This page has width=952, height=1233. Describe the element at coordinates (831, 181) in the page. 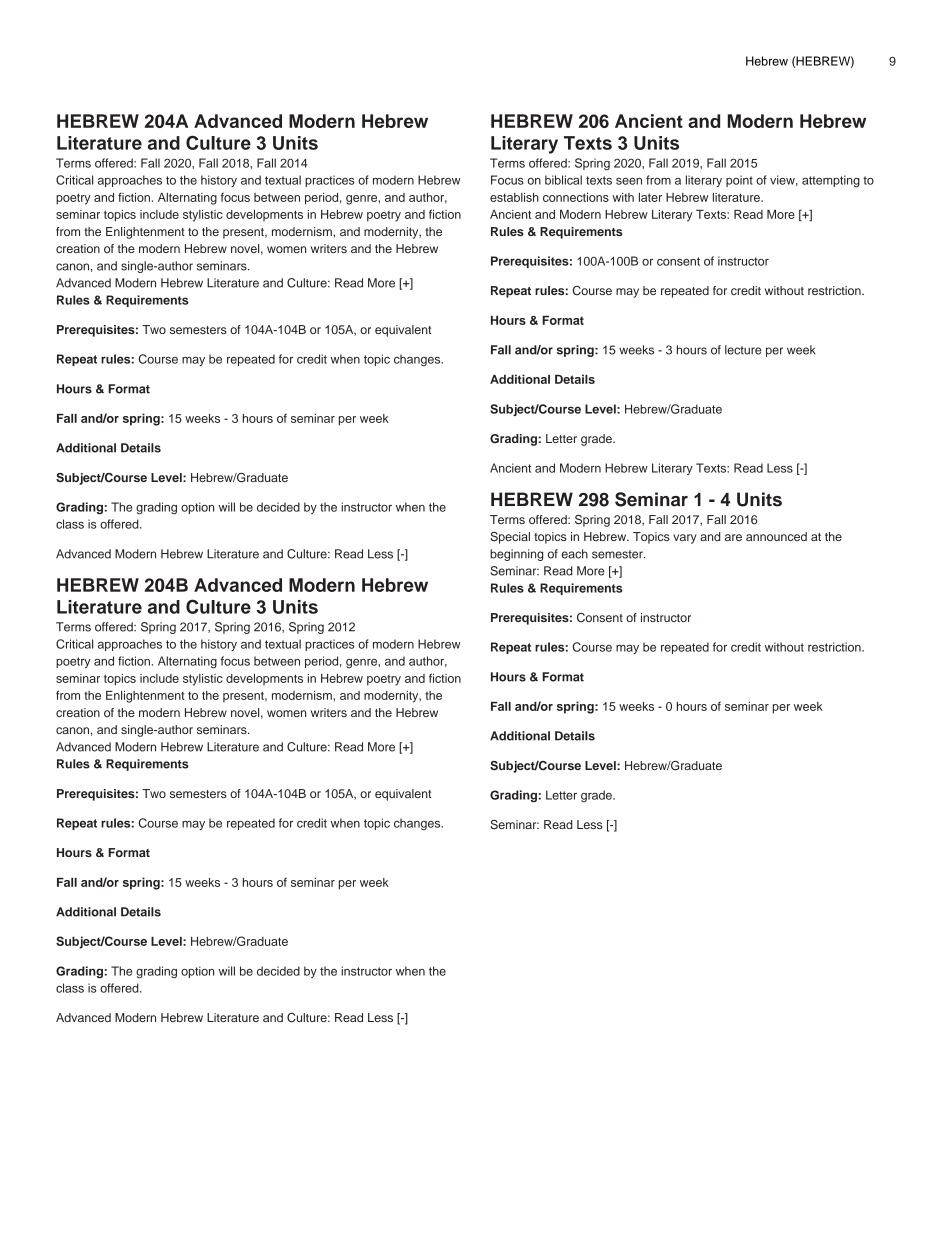

I see `attempting` at that location.
